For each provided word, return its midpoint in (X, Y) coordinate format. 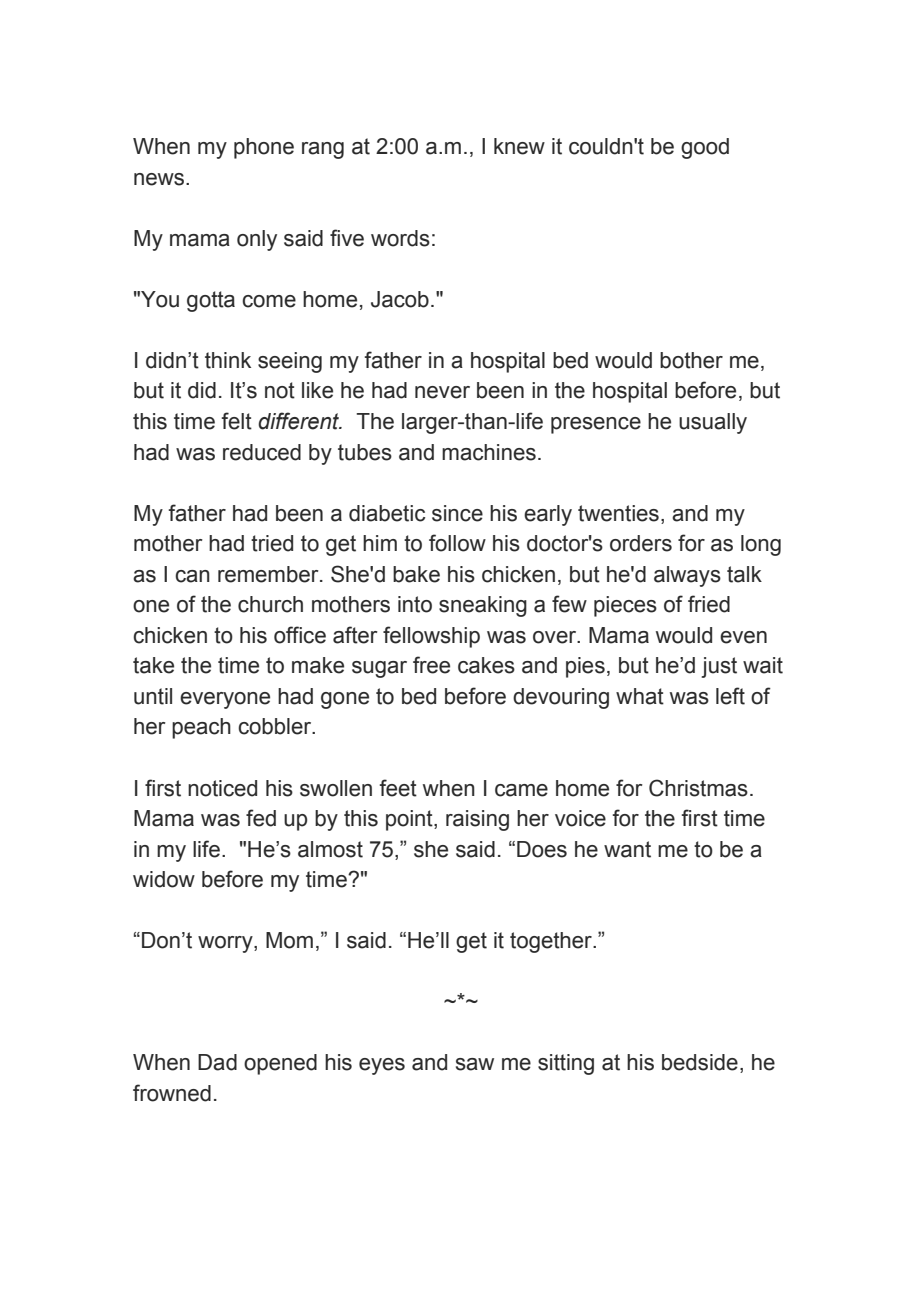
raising (477, 820)
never (442, 392)
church (270, 604)
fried (709, 604)
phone (264, 148)
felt (237, 421)
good (705, 148)
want (627, 849)
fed (261, 818)
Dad (217, 1062)
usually (713, 423)
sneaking (483, 606)
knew (519, 146)
